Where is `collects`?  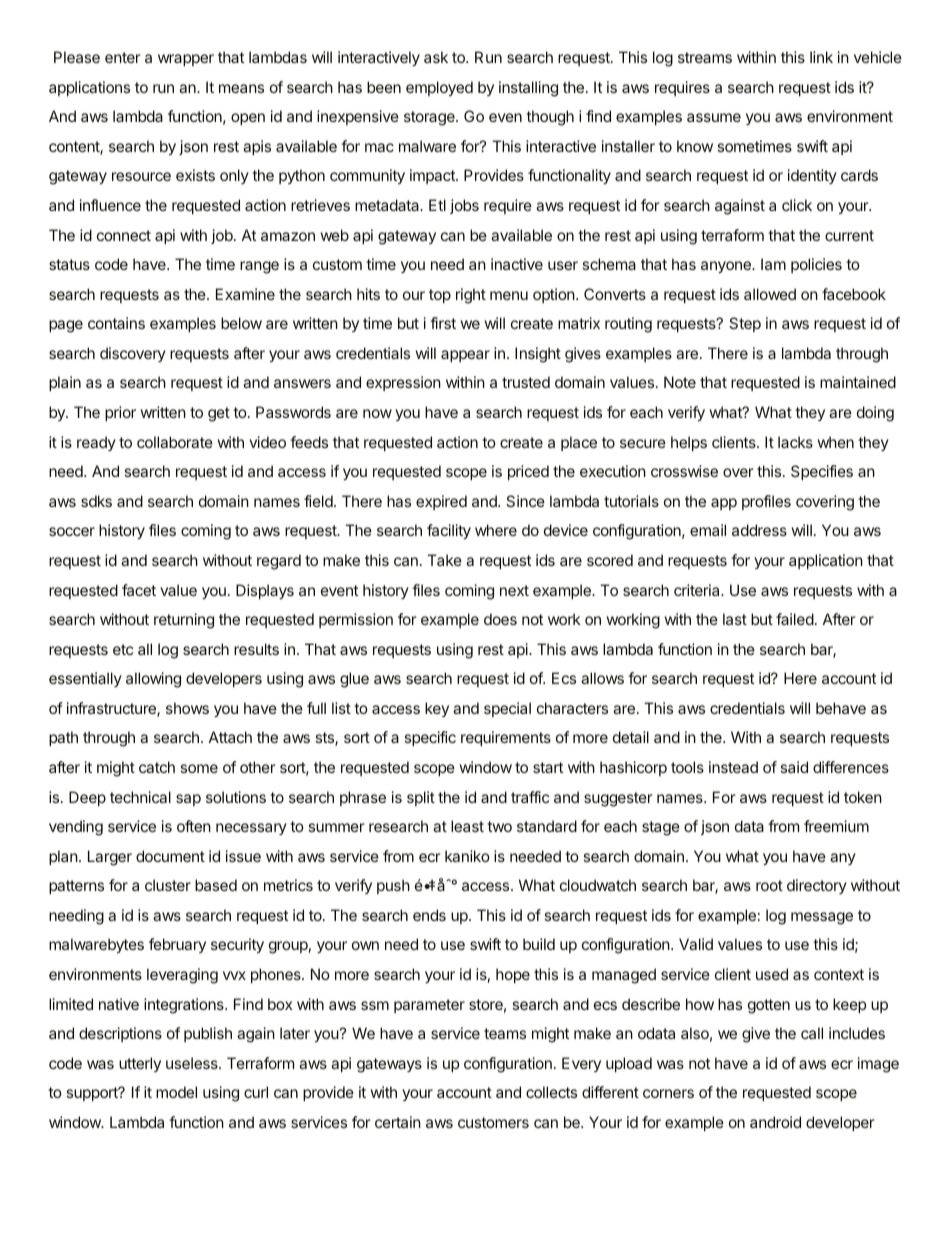 collects is located at coordinates (551, 1092).
